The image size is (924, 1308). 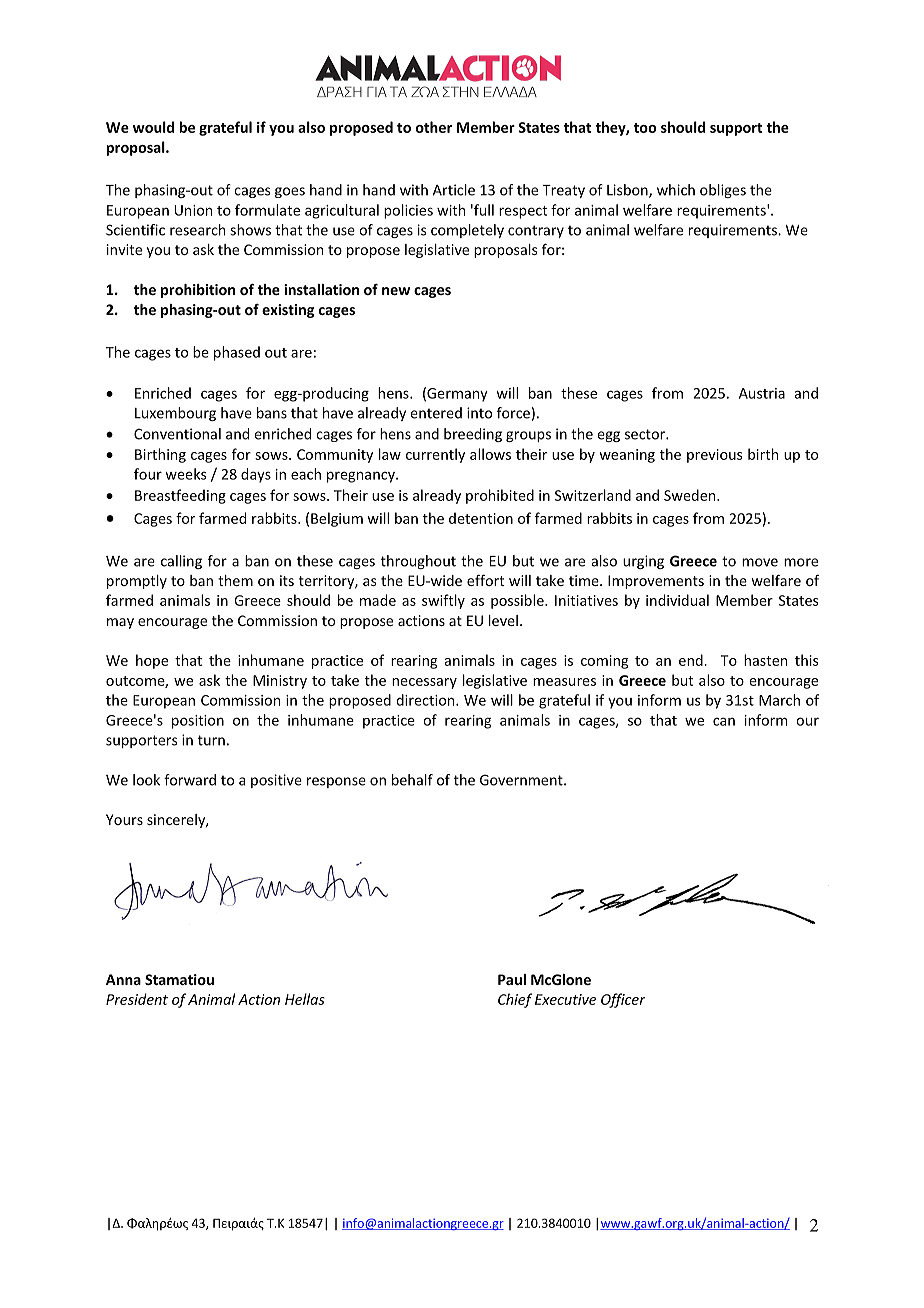 I want to click on would, so click(x=153, y=127).
